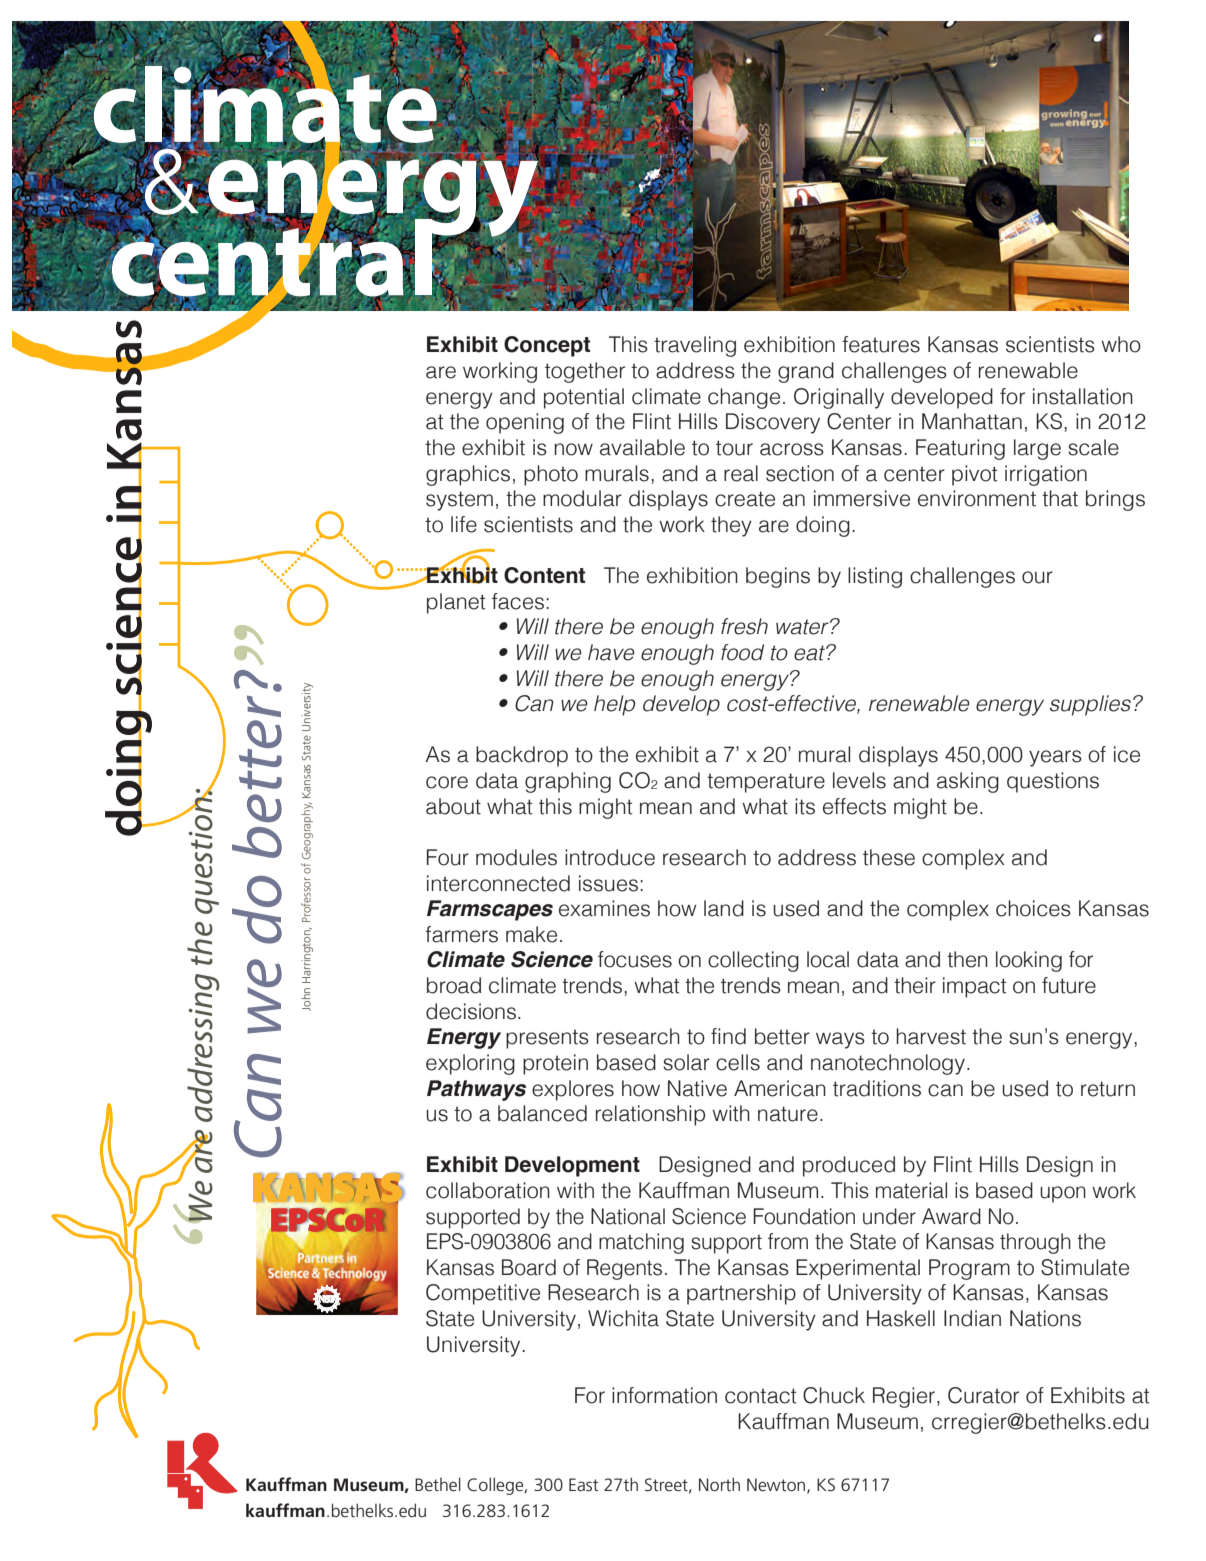  What do you see at coordinates (518, 601) in the screenshot?
I see `faces` at bounding box center [518, 601].
